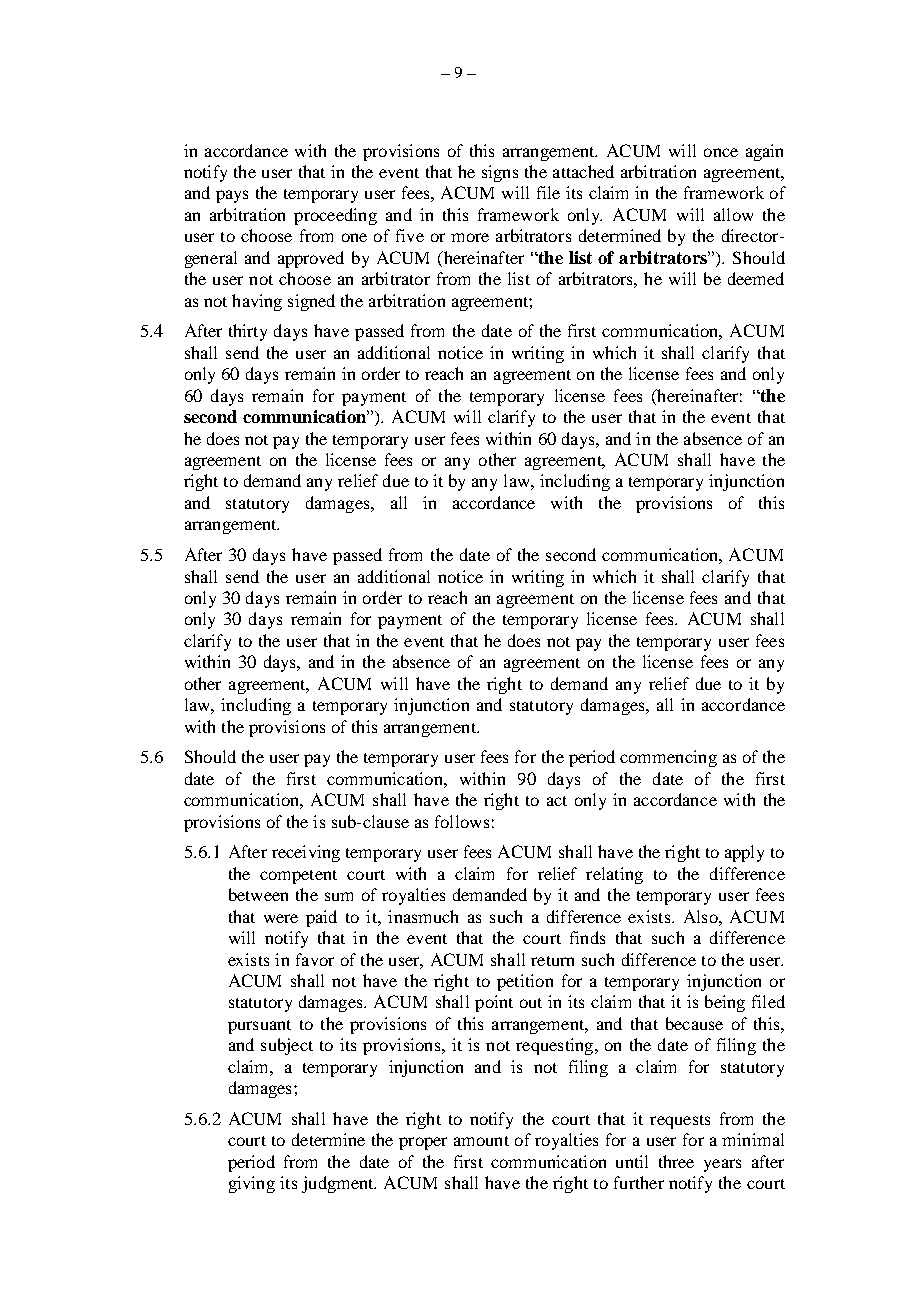 The image size is (924, 1308). Describe the element at coordinates (552, 961) in the page. I see `return` at that location.
